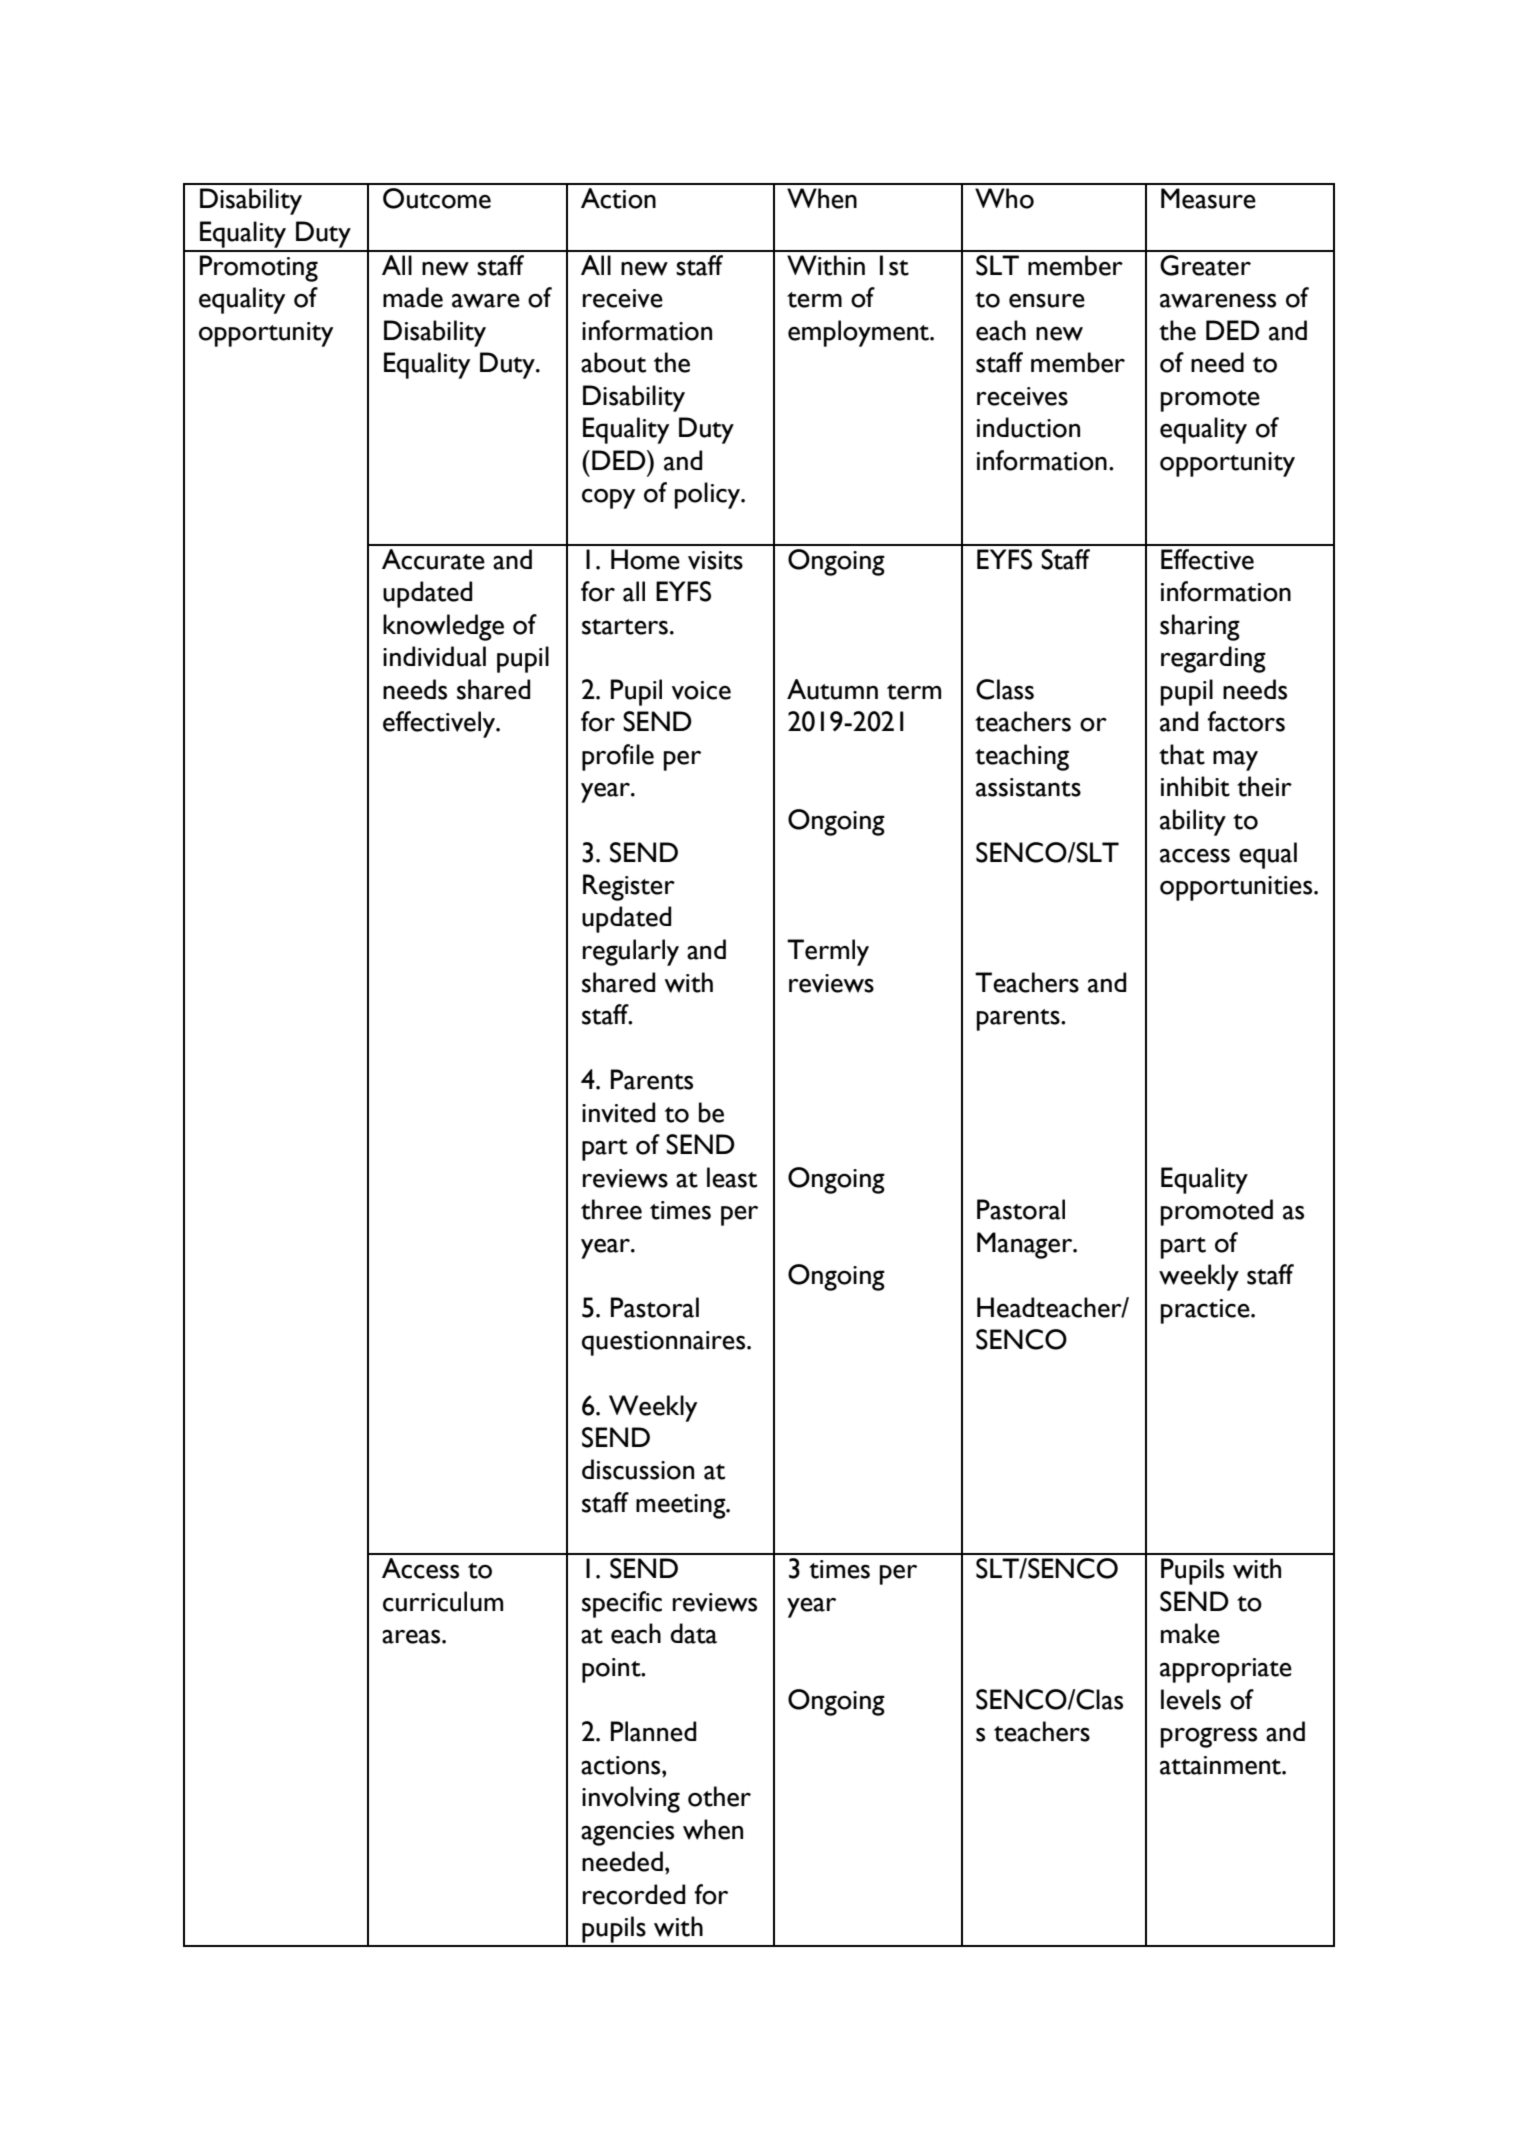 This screenshot has width=1518, height=2147. Describe the element at coordinates (719, 1796) in the screenshot. I see `other` at that location.
